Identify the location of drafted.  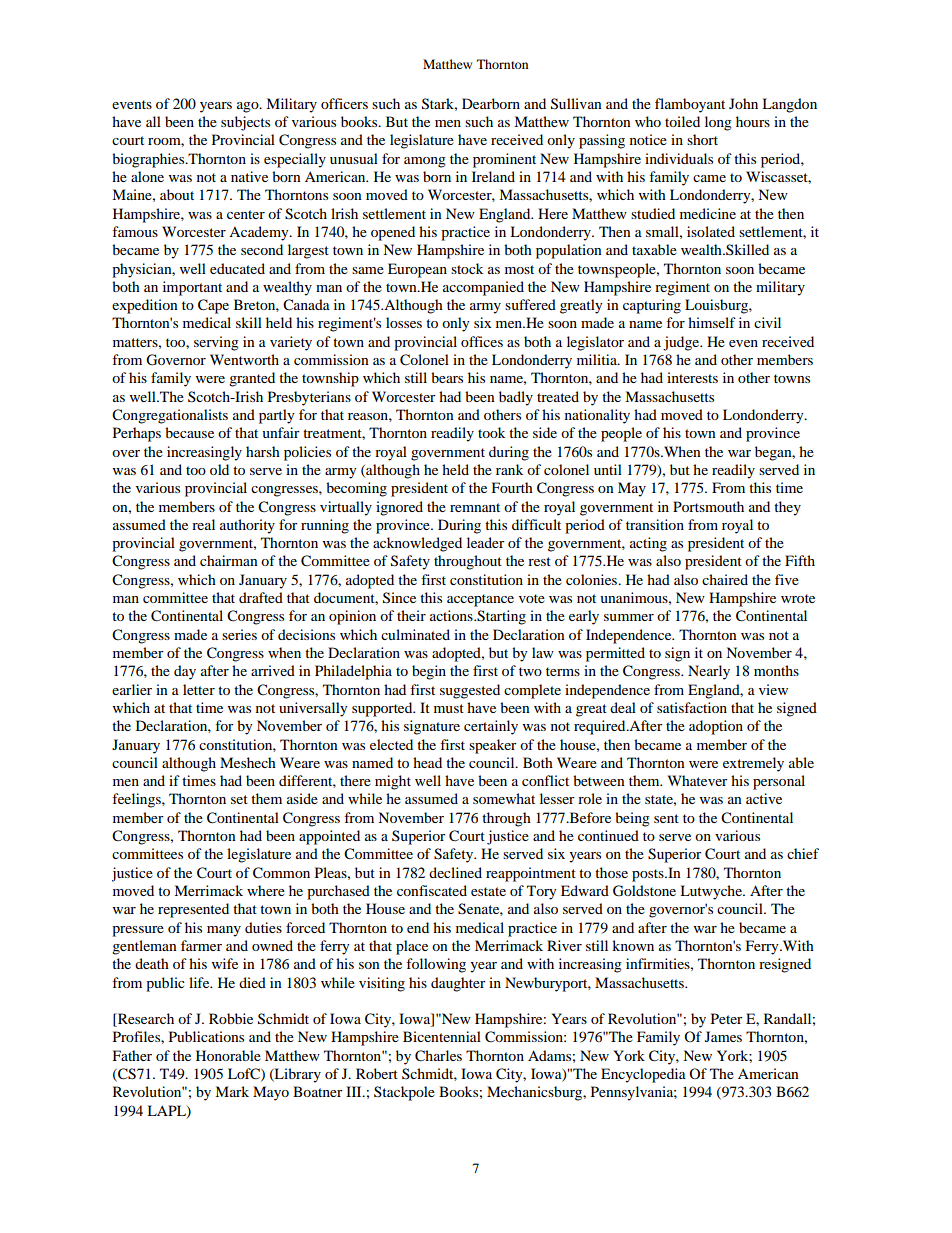
(261, 597).
